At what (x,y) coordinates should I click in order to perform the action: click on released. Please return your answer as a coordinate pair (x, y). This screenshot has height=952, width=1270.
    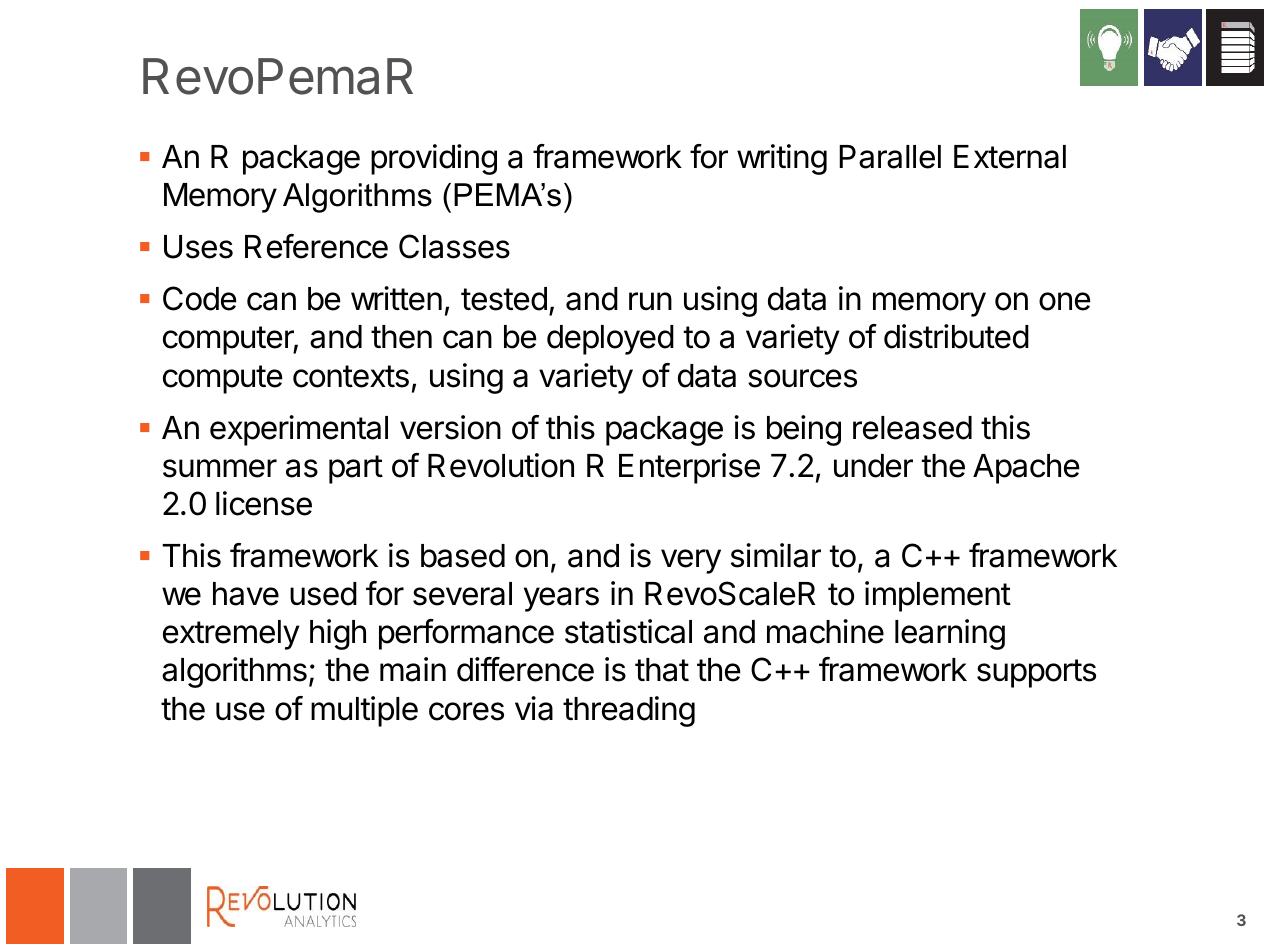
    Looking at the image, I should click on (912, 428).
